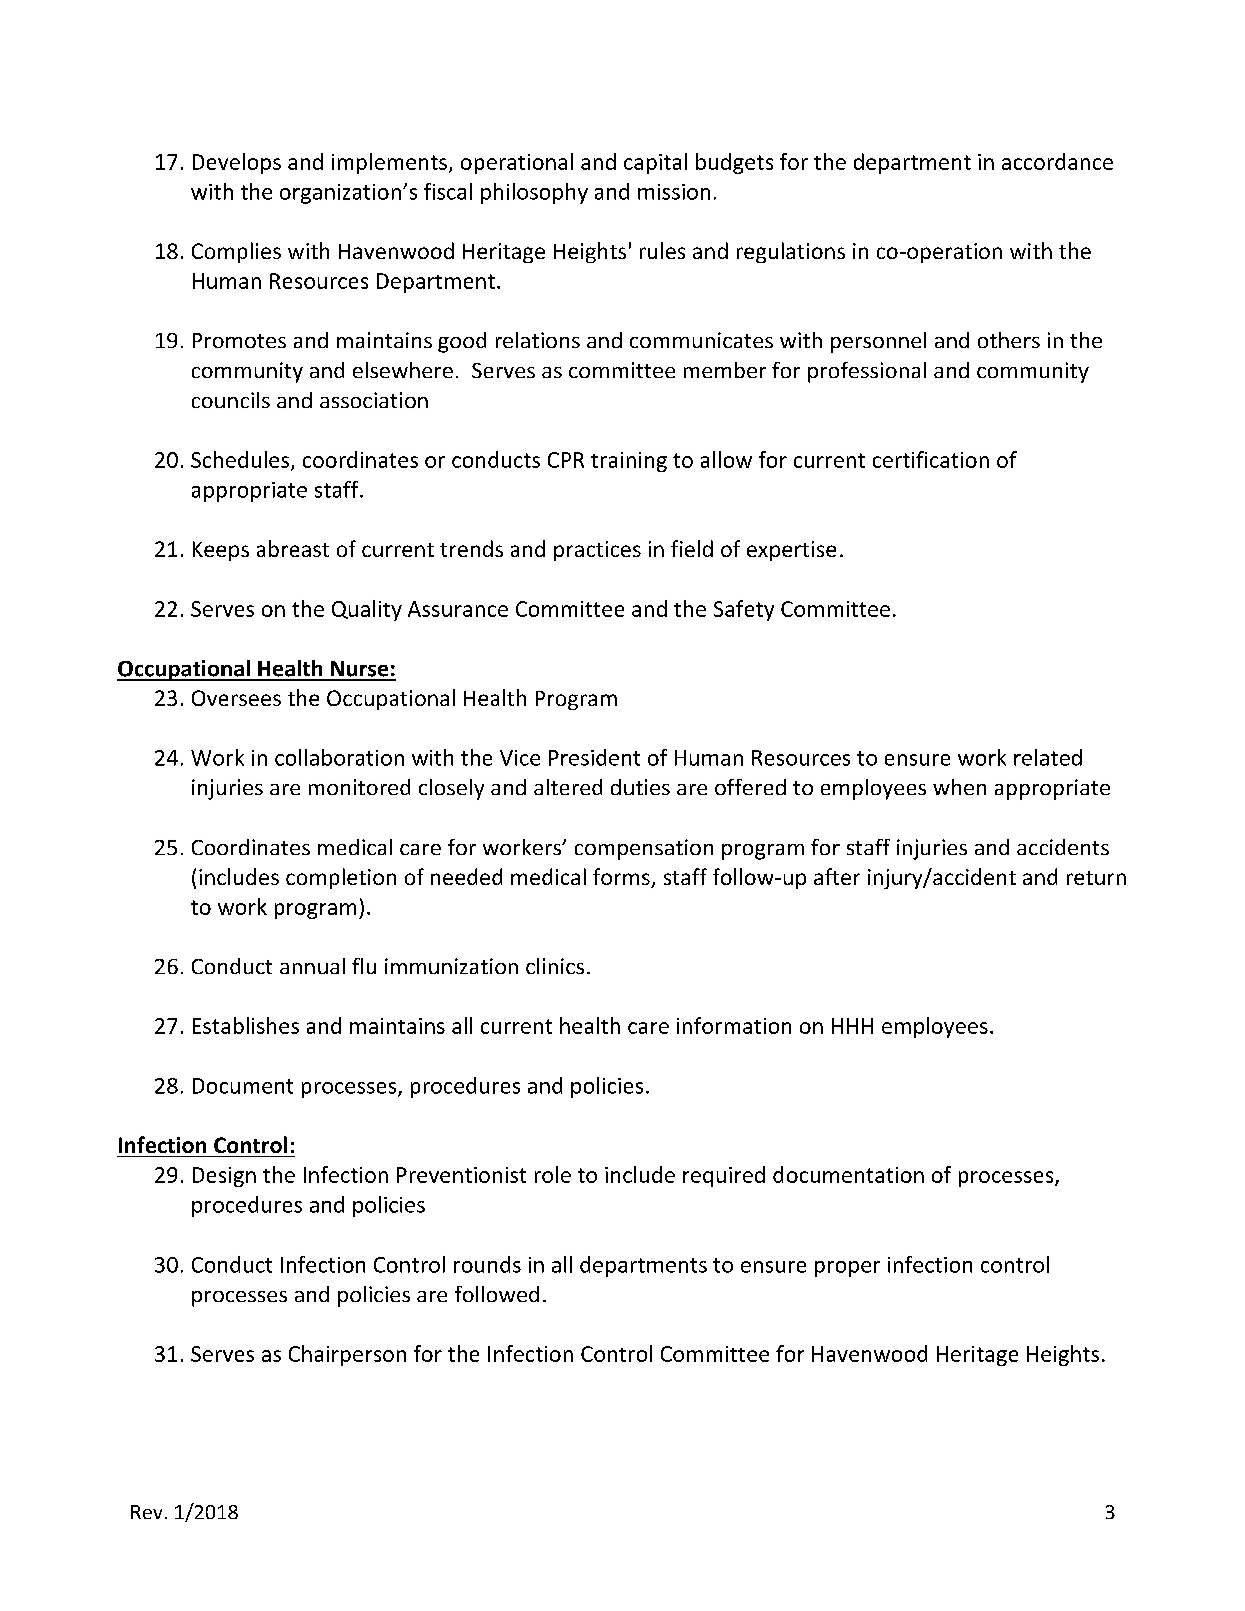  What do you see at coordinates (640, 787) in the image?
I see `duties` at bounding box center [640, 787].
